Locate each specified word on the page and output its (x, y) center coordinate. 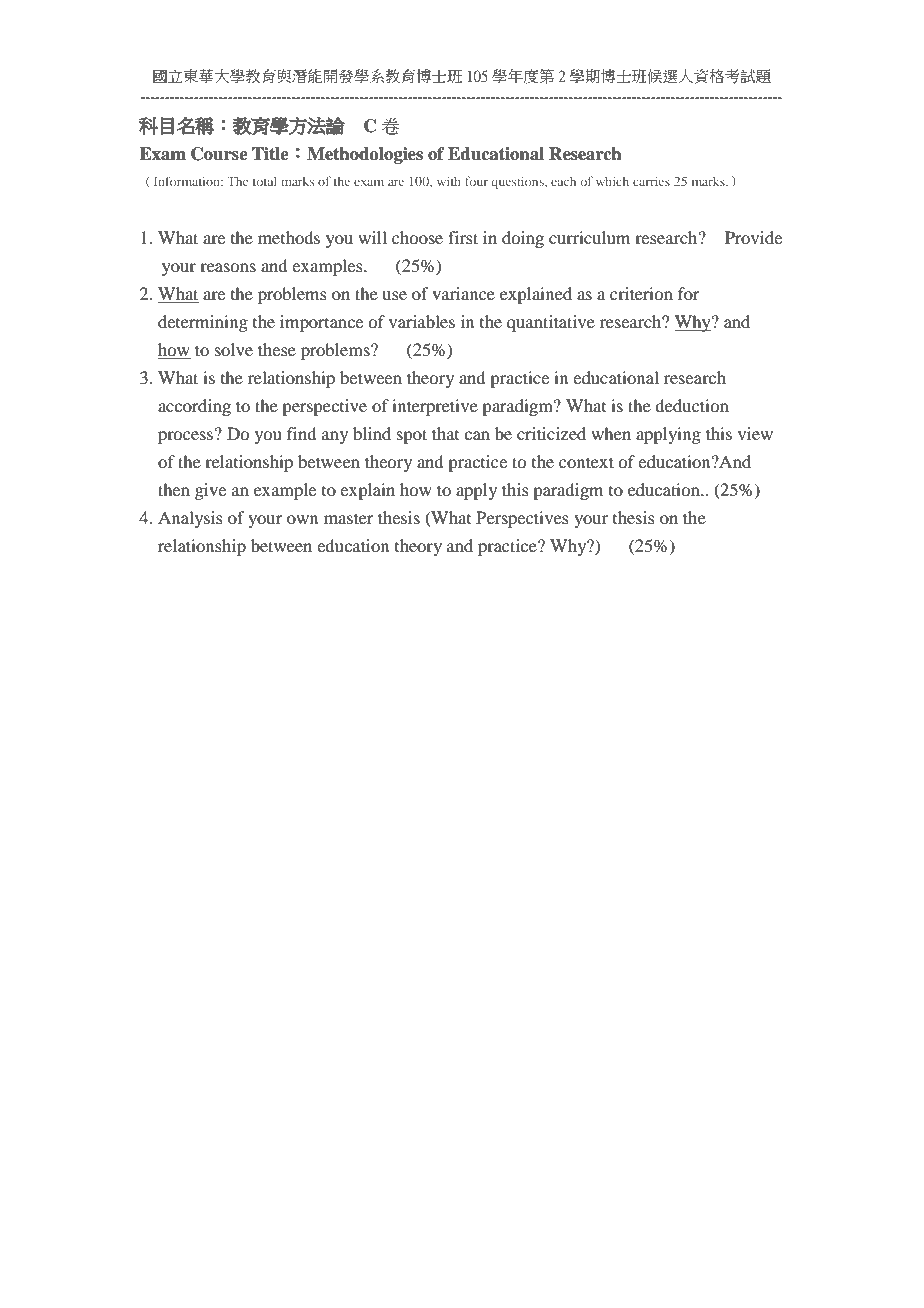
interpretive (435, 407)
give (210, 491)
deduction (692, 405)
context (586, 462)
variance (463, 293)
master (349, 518)
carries (651, 181)
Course (219, 154)
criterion (641, 293)
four (476, 181)
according (194, 407)
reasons (228, 267)
